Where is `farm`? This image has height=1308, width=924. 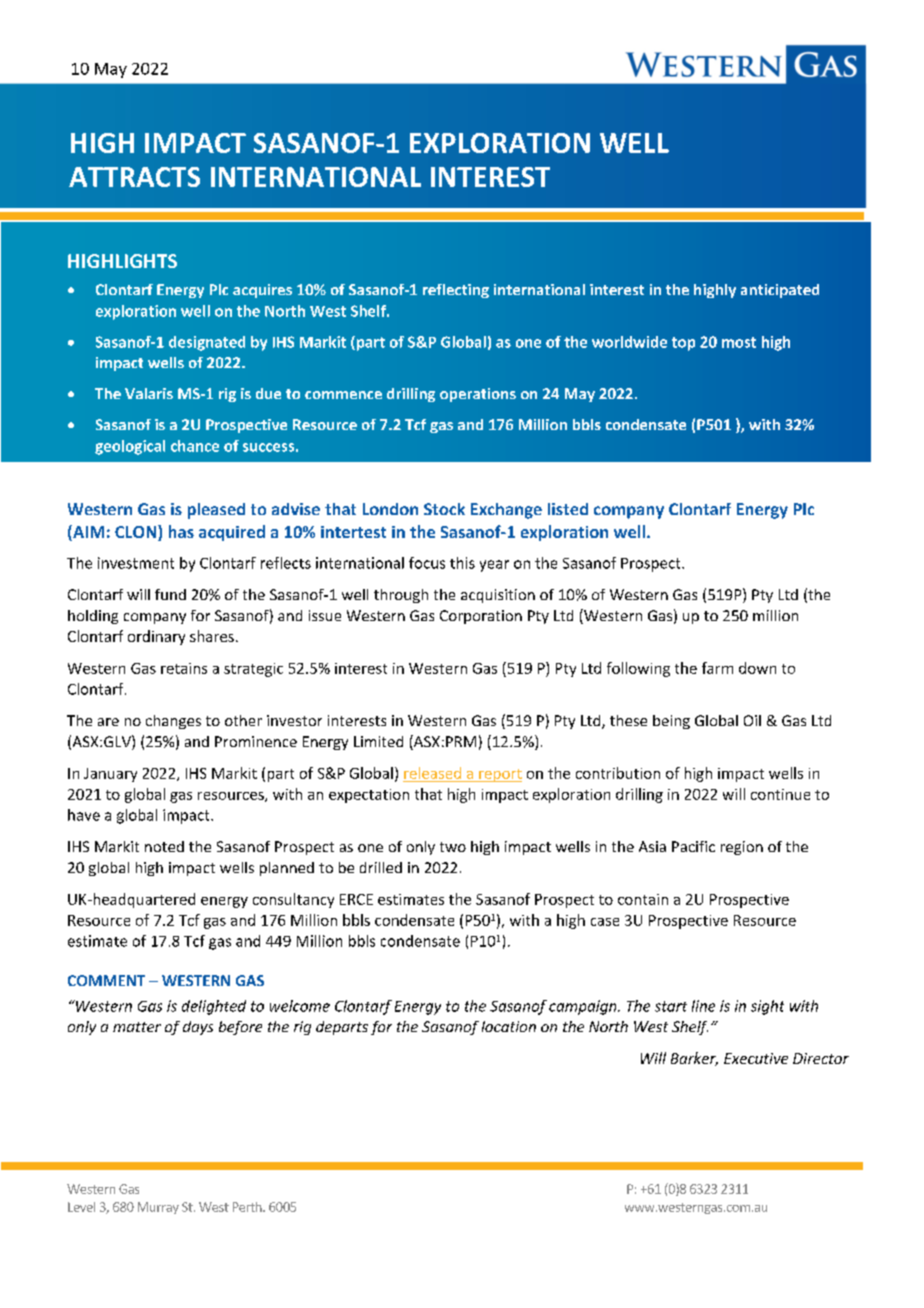 farm is located at coordinates (717, 668).
